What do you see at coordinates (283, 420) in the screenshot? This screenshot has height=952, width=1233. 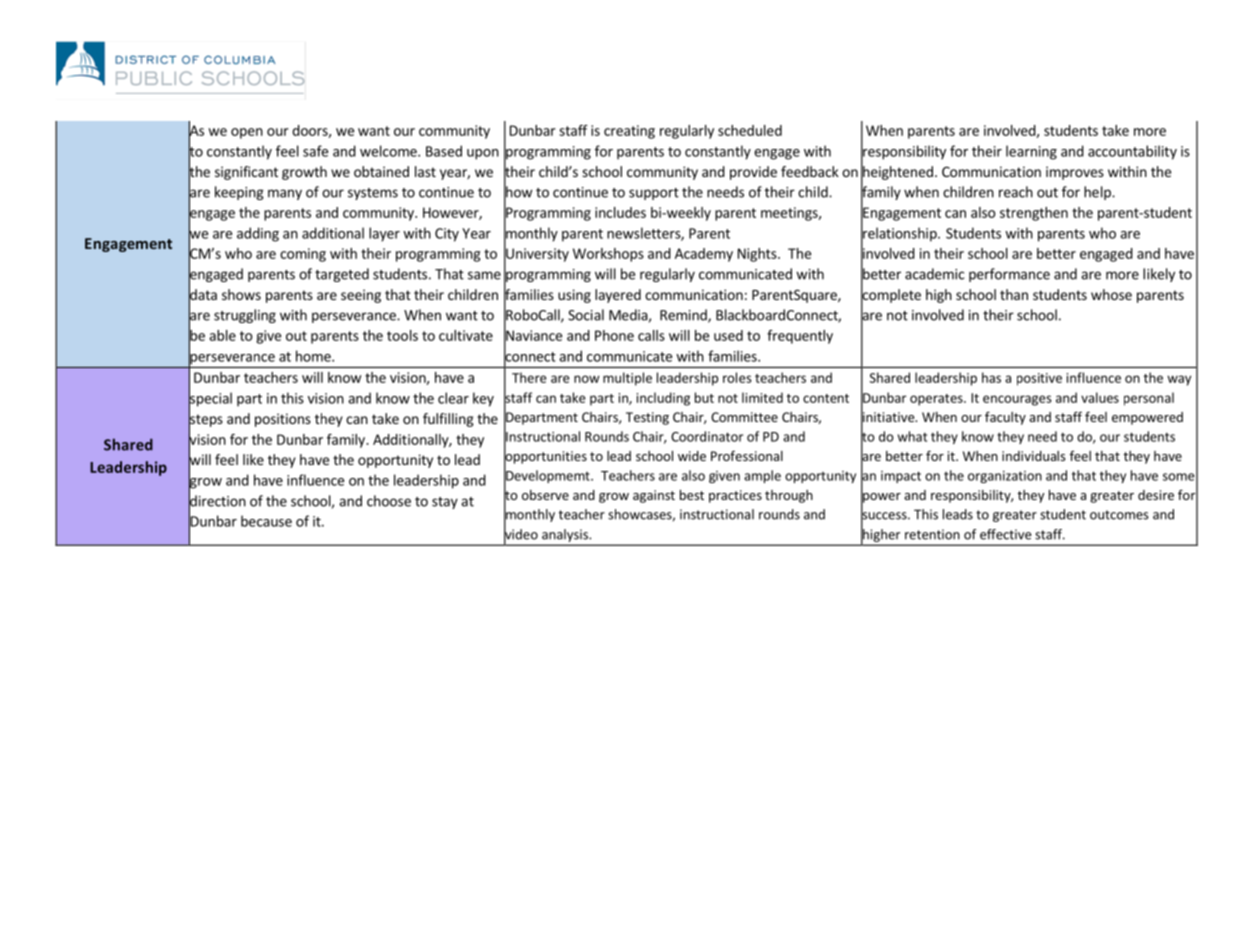 I see `positions` at bounding box center [283, 420].
